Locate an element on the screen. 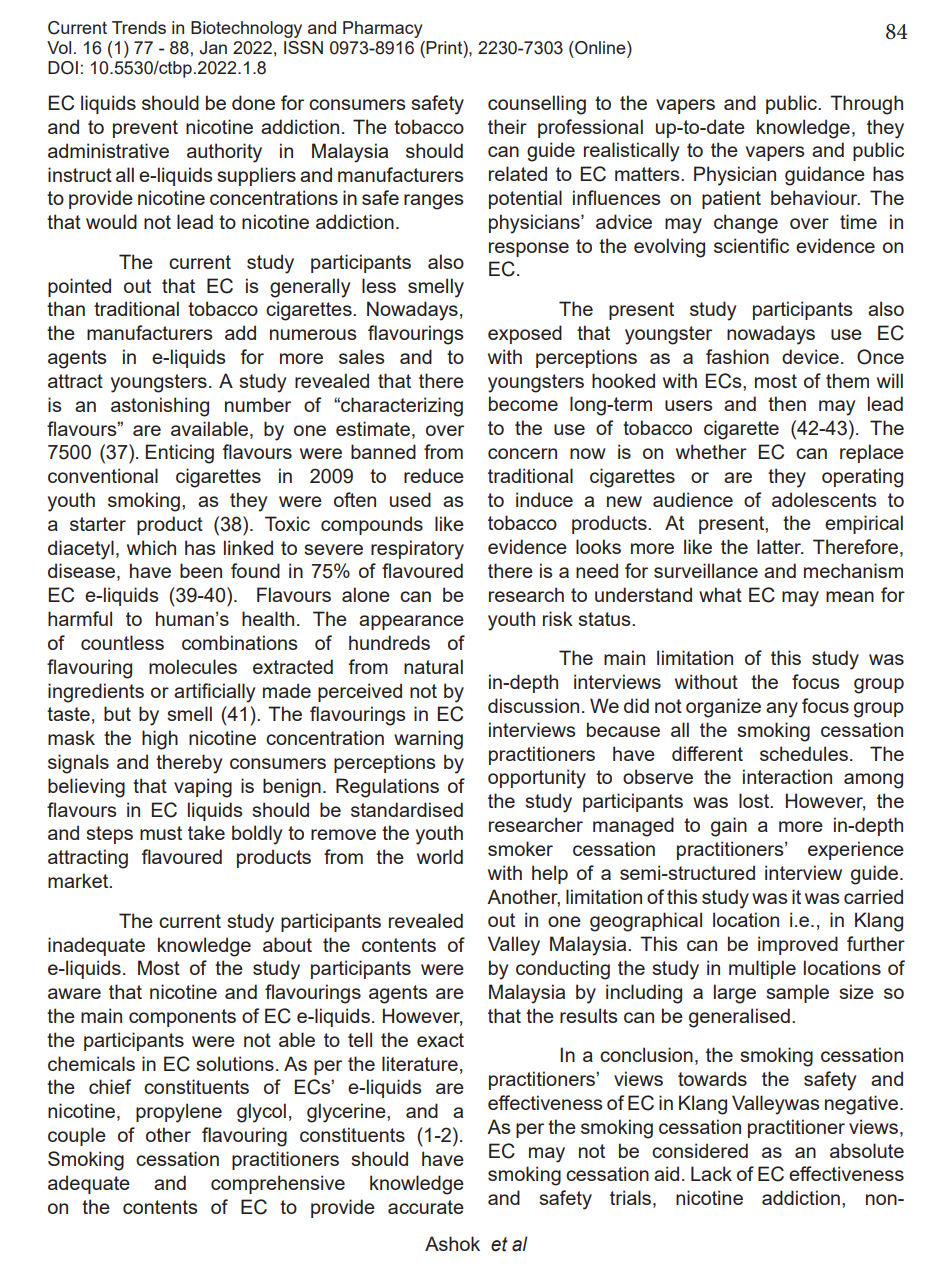 Image resolution: width=952 pixels, height=1286 pixels. comprehensive is located at coordinates (278, 1184).
